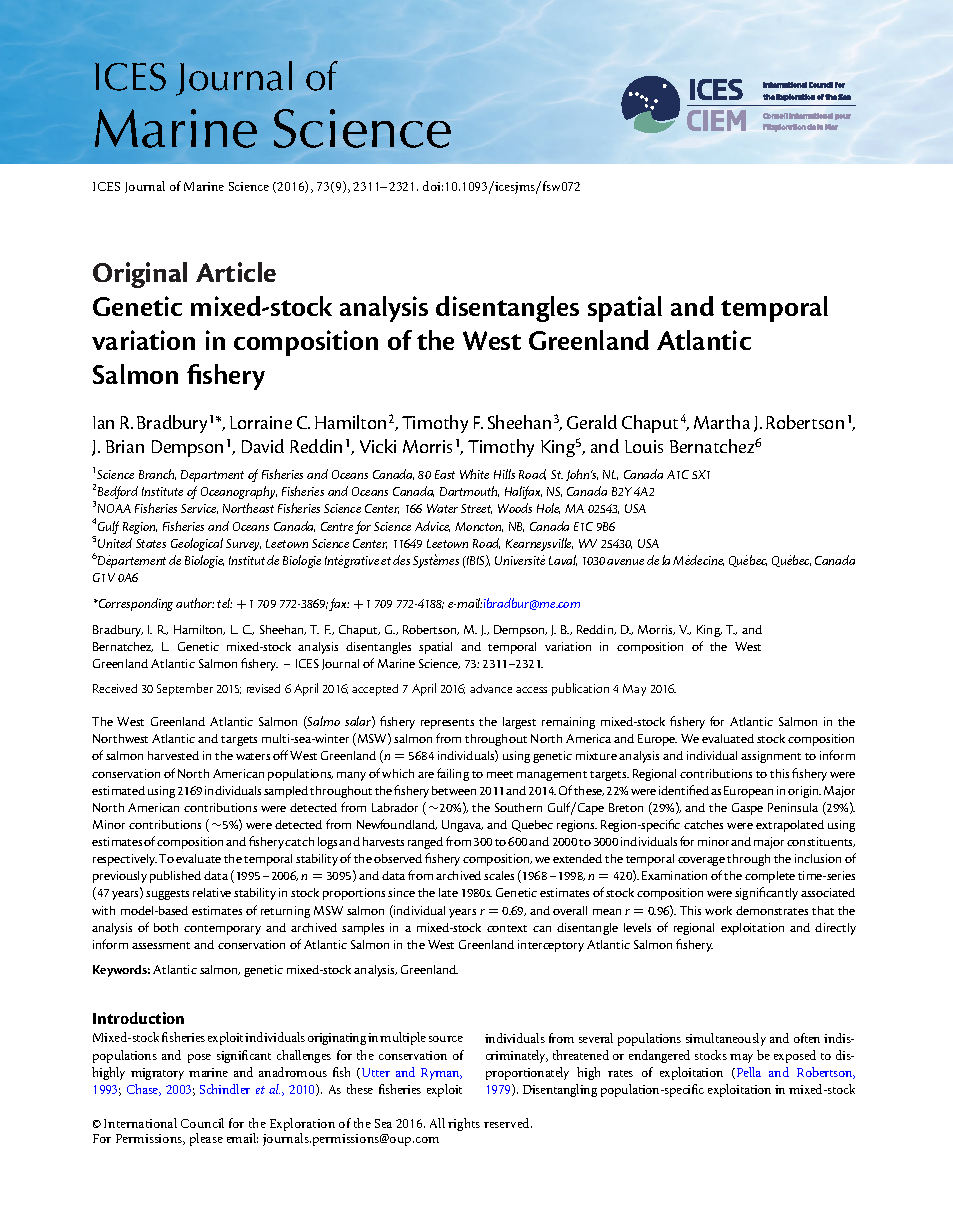  I want to click on Council, so click(202, 1123).
